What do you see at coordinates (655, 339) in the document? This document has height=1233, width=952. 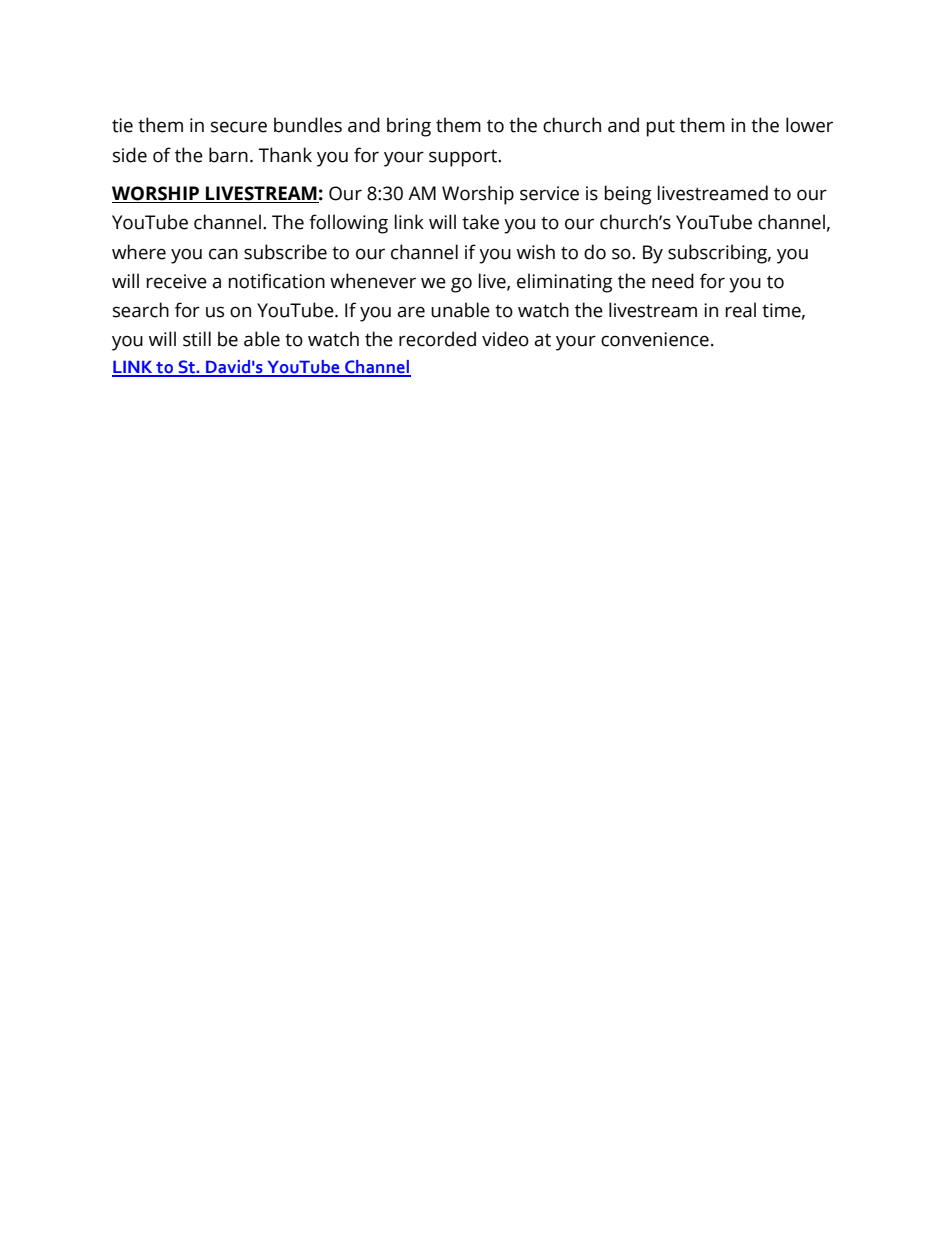 I see `convenience` at bounding box center [655, 339].
